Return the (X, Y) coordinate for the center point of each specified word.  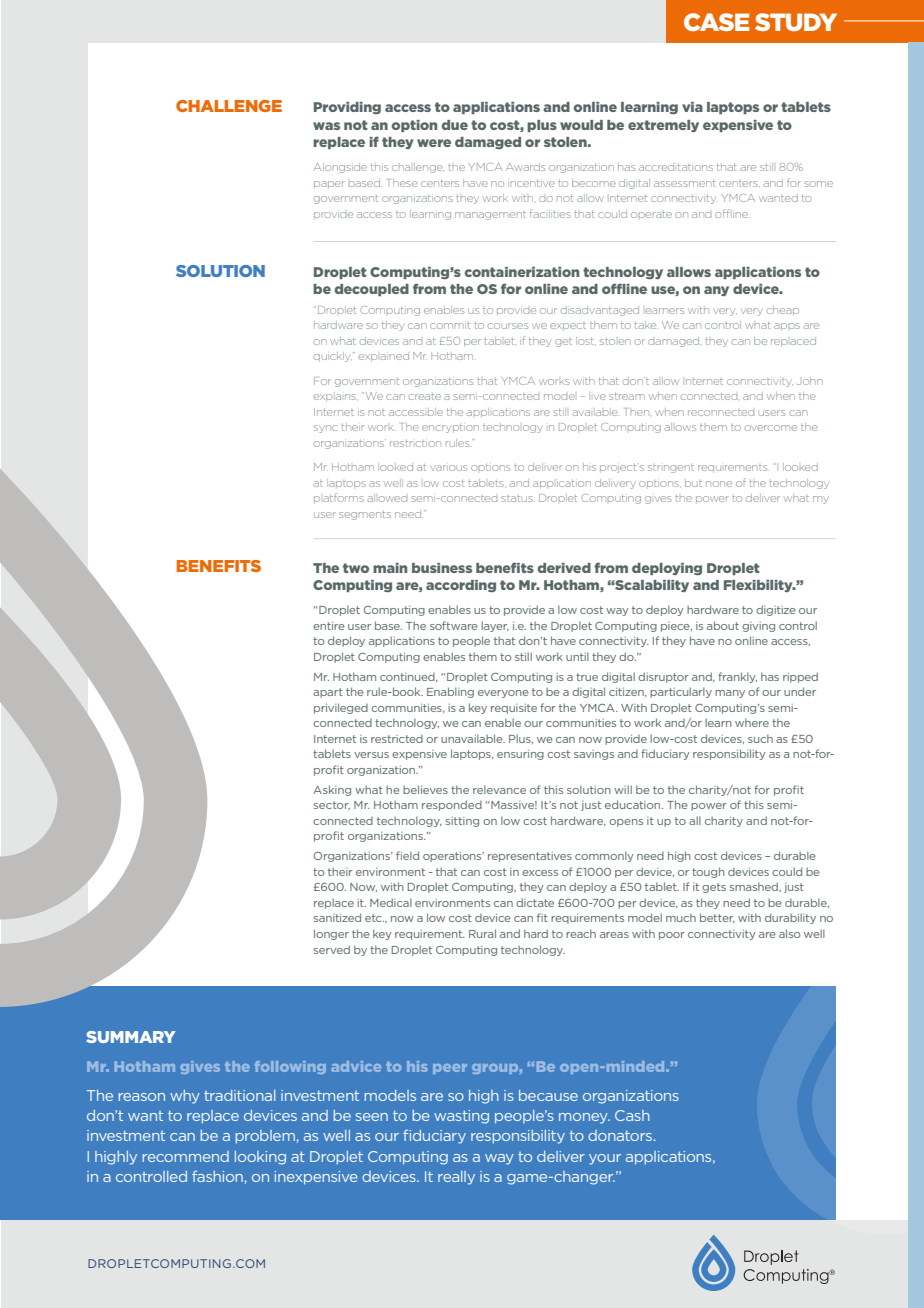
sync (325, 429)
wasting (461, 1117)
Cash (632, 1115)
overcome (771, 428)
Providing (347, 108)
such (760, 738)
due (455, 125)
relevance (499, 789)
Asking (332, 790)
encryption (450, 428)
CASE (717, 22)
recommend (186, 1156)
